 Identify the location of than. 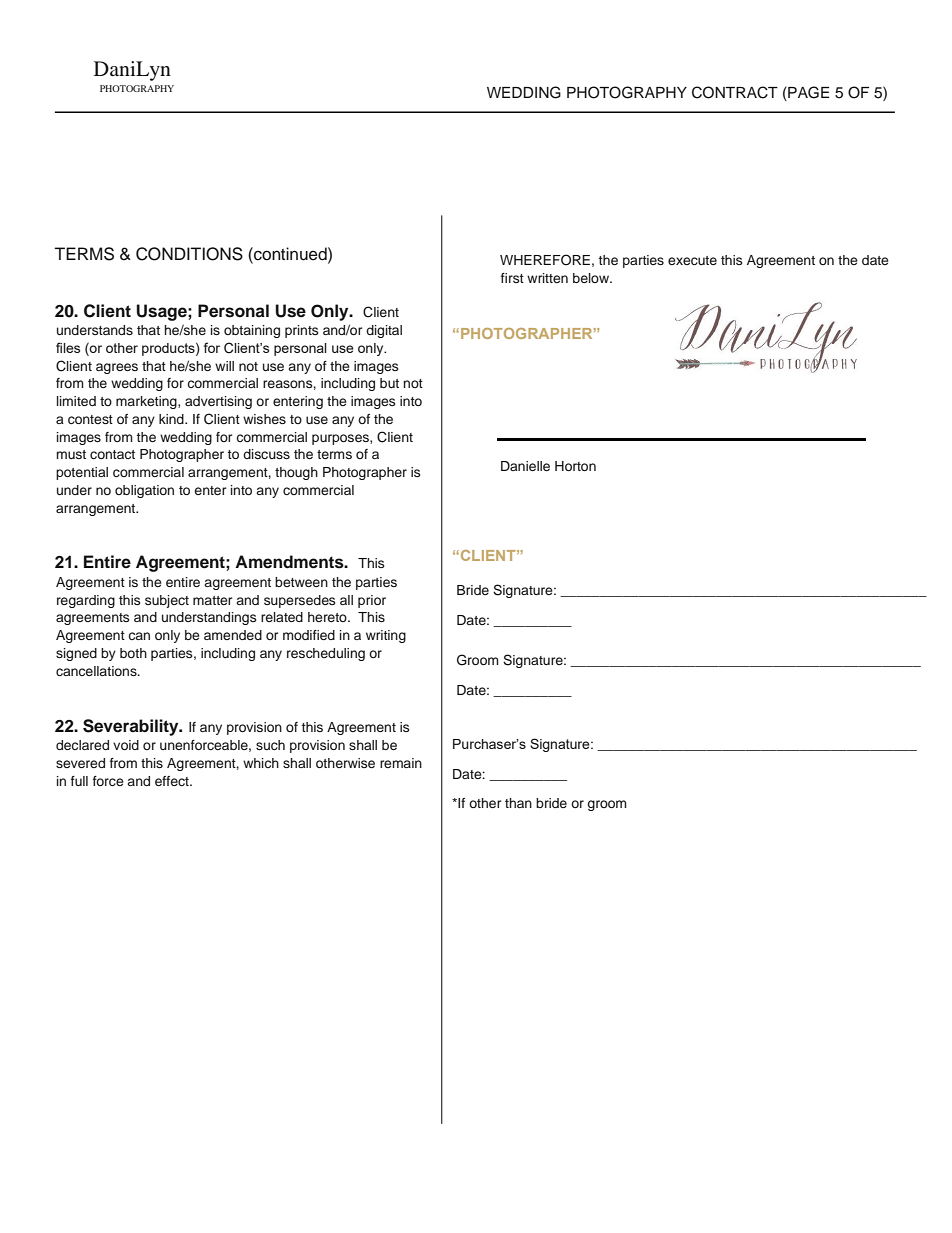
(518, 803).
